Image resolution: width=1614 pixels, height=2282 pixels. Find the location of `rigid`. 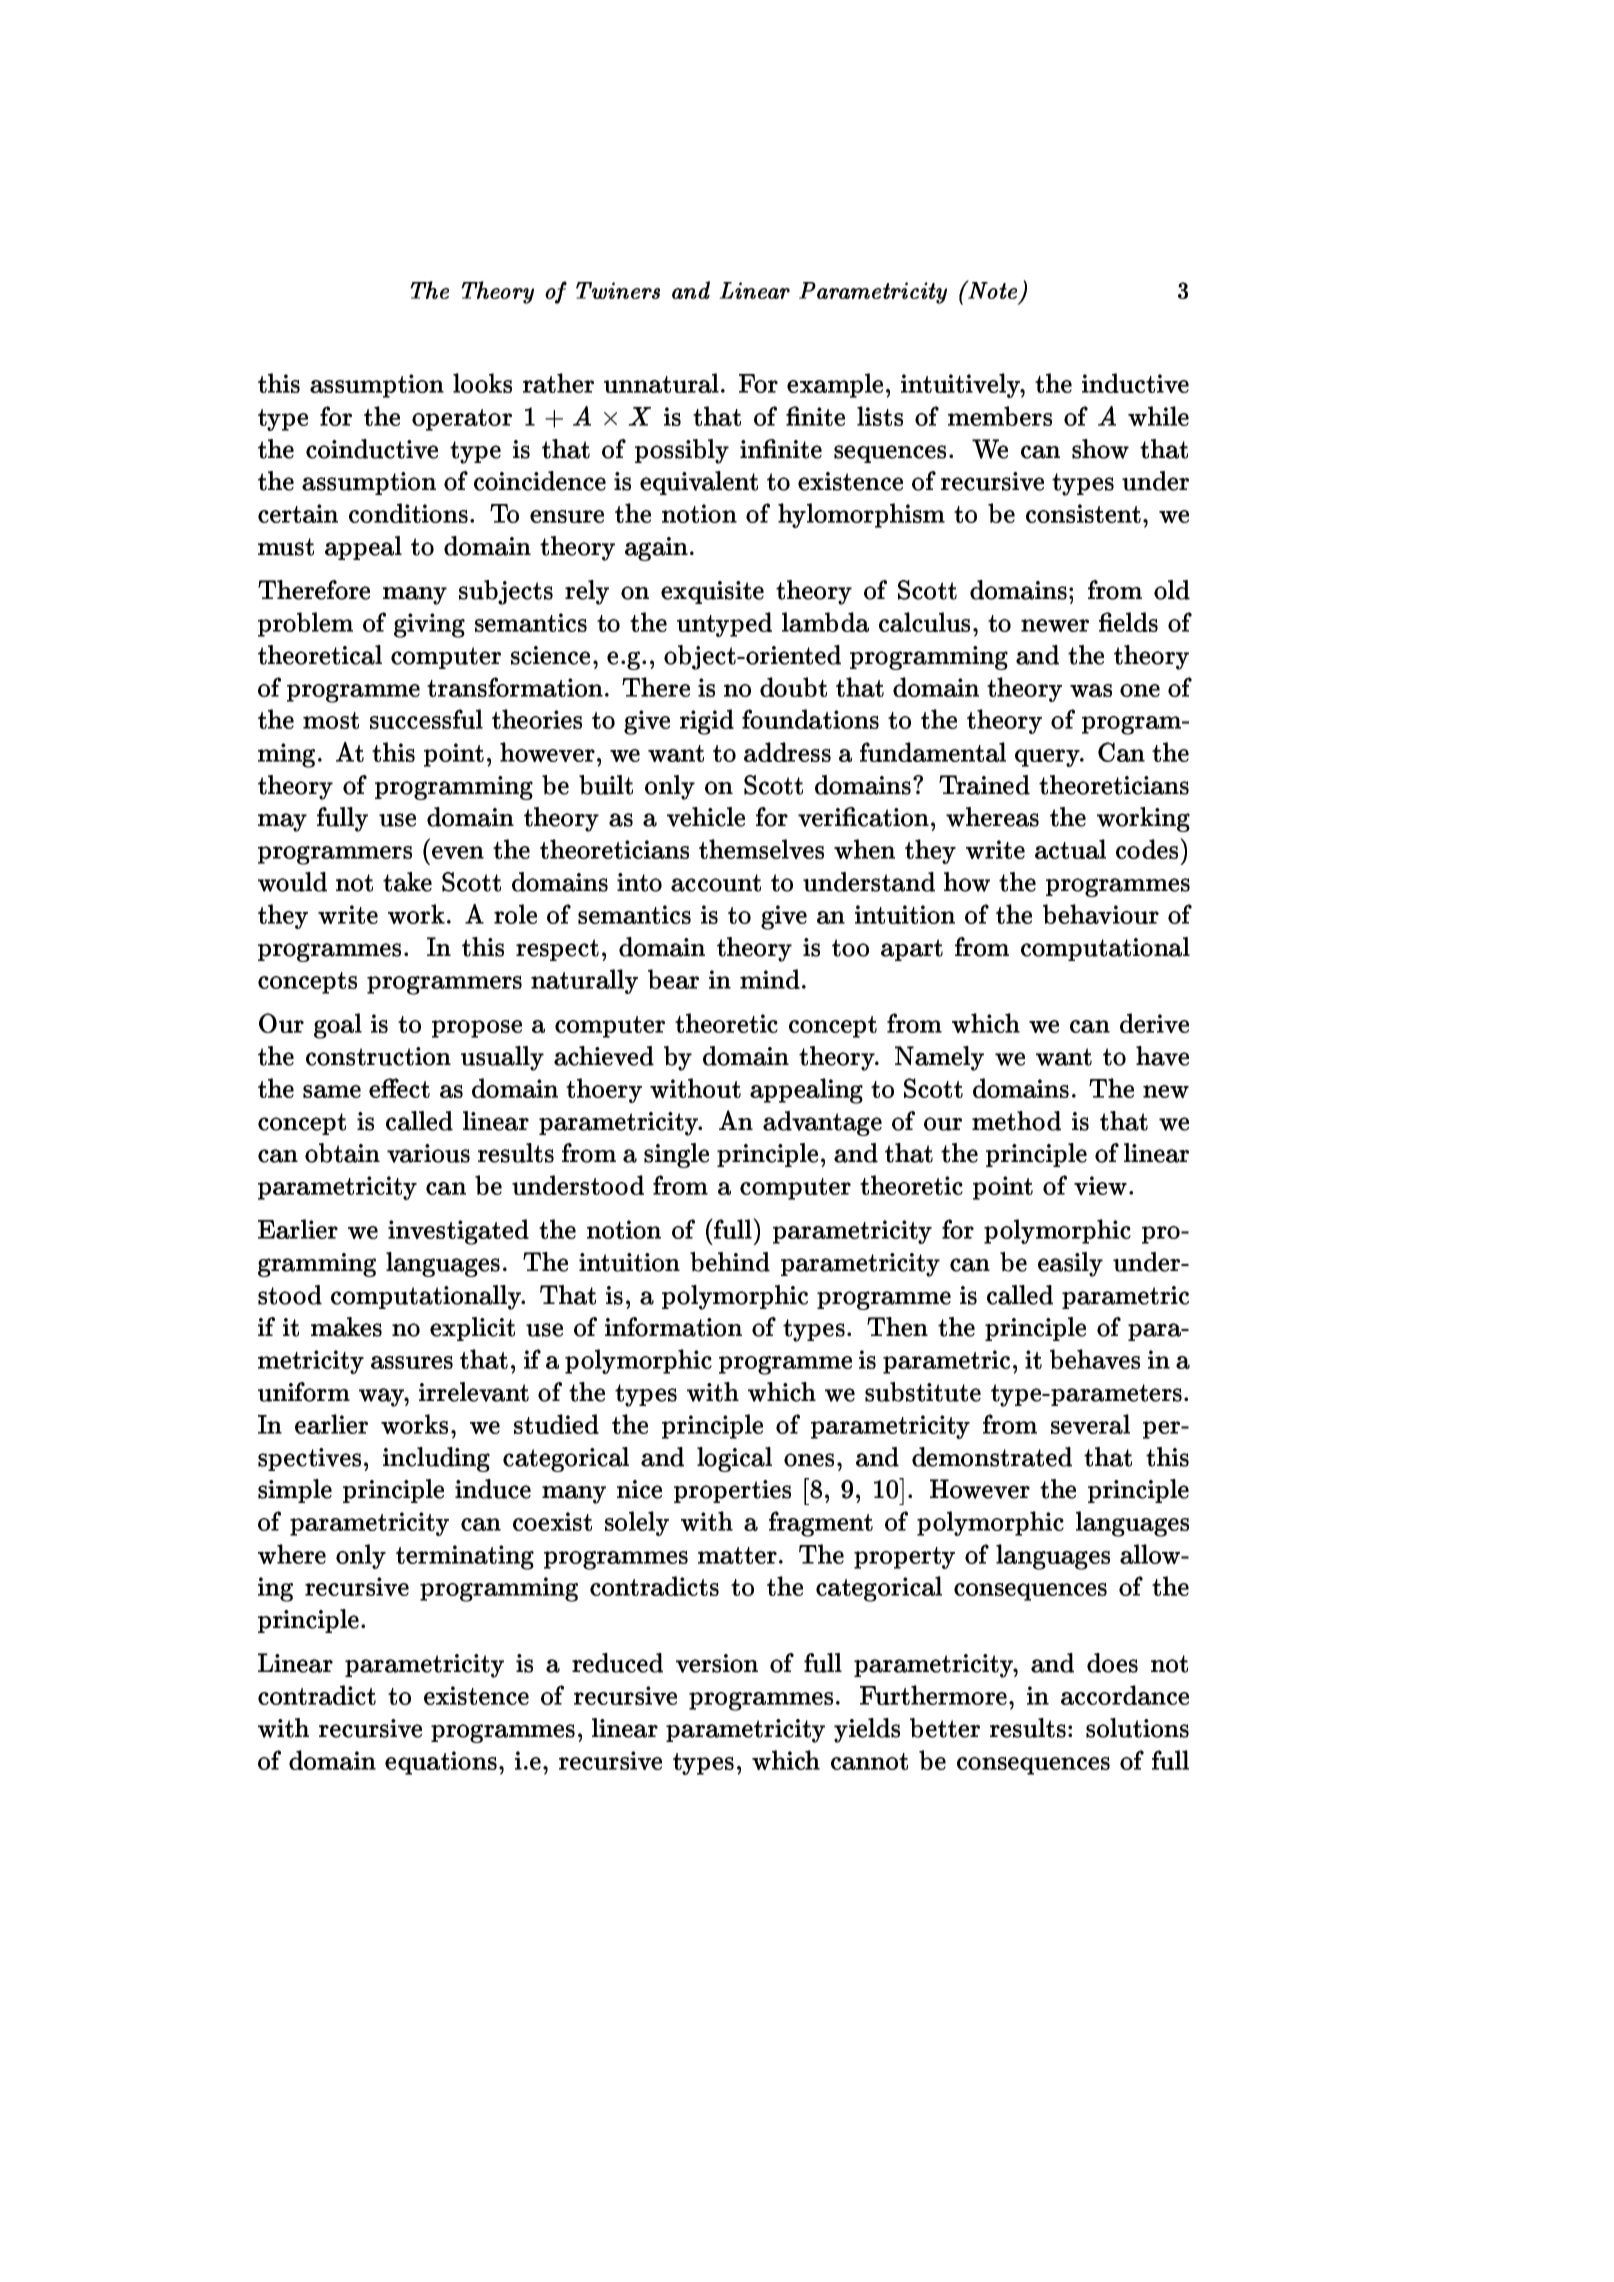

rigid is located at coordinates (707, 722).
